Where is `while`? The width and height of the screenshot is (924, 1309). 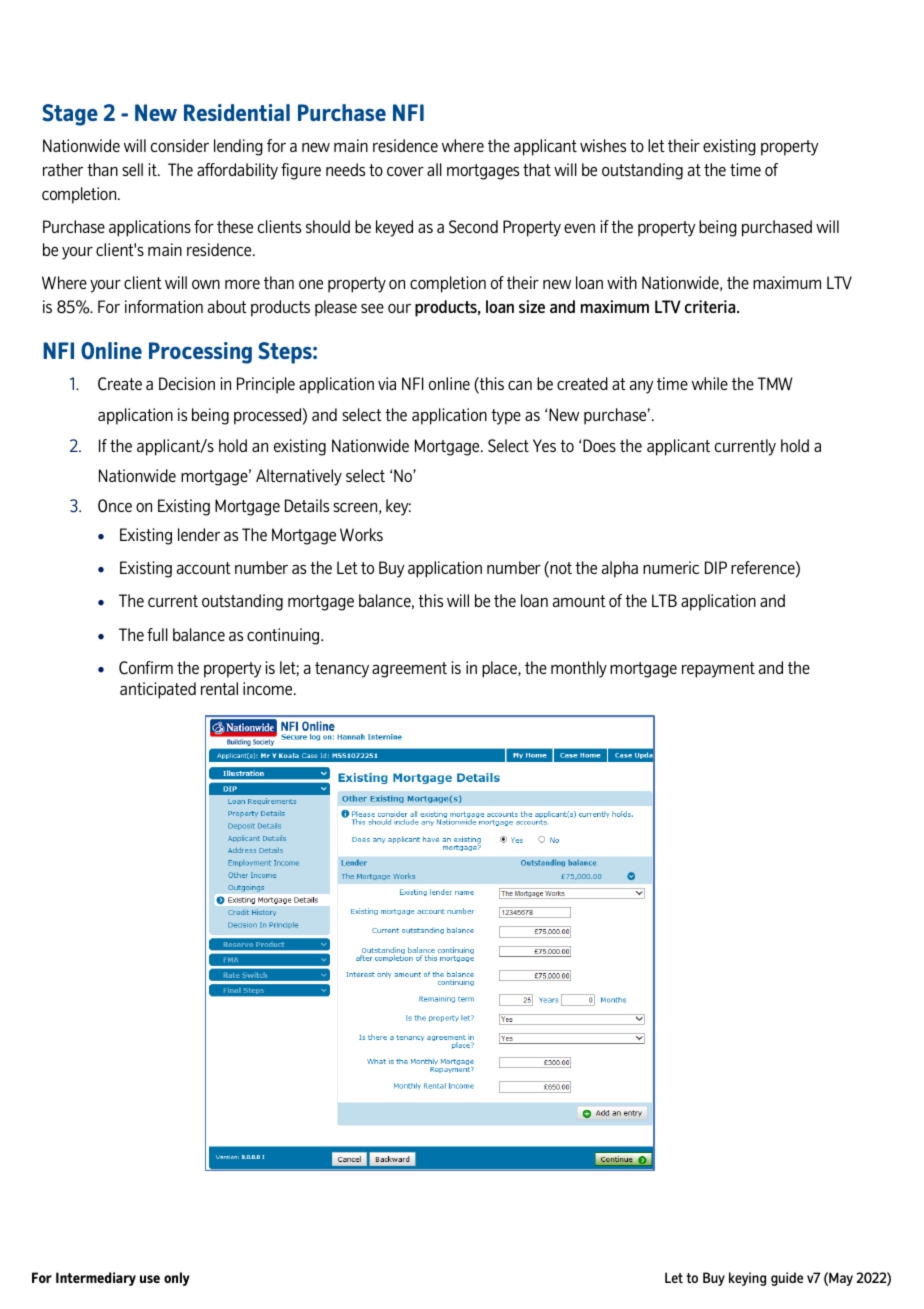 while is located at coordinates (710, 383).
